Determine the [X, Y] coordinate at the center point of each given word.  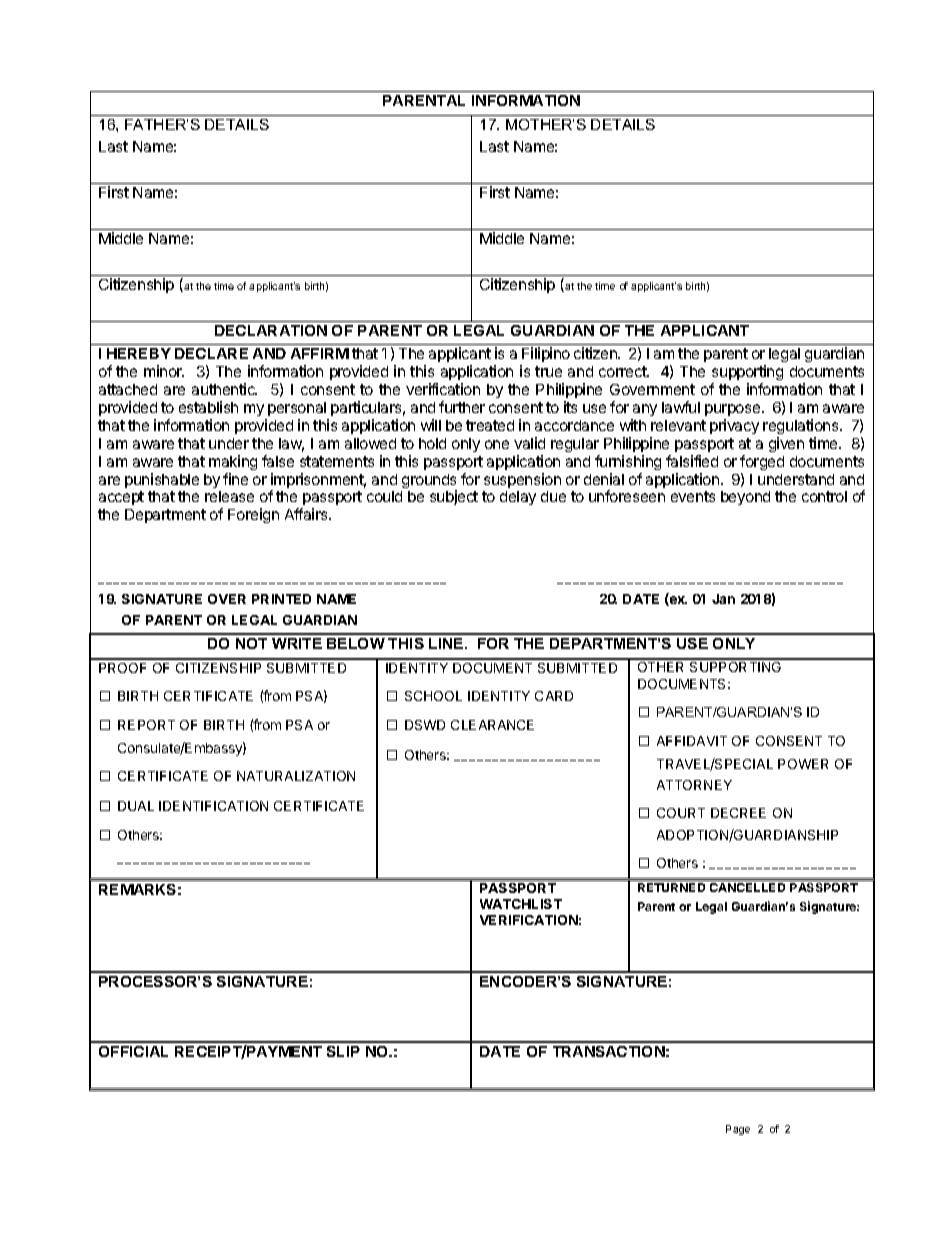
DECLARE [211, 353]
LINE [447, 643]
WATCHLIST [521, 904]
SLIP [343, 1051]
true [548, 371]
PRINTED [281, 599]
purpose [734, 410]
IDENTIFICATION [213, 806]
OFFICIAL [133, 1051]
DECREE [738, 813]
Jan [723, 599]
